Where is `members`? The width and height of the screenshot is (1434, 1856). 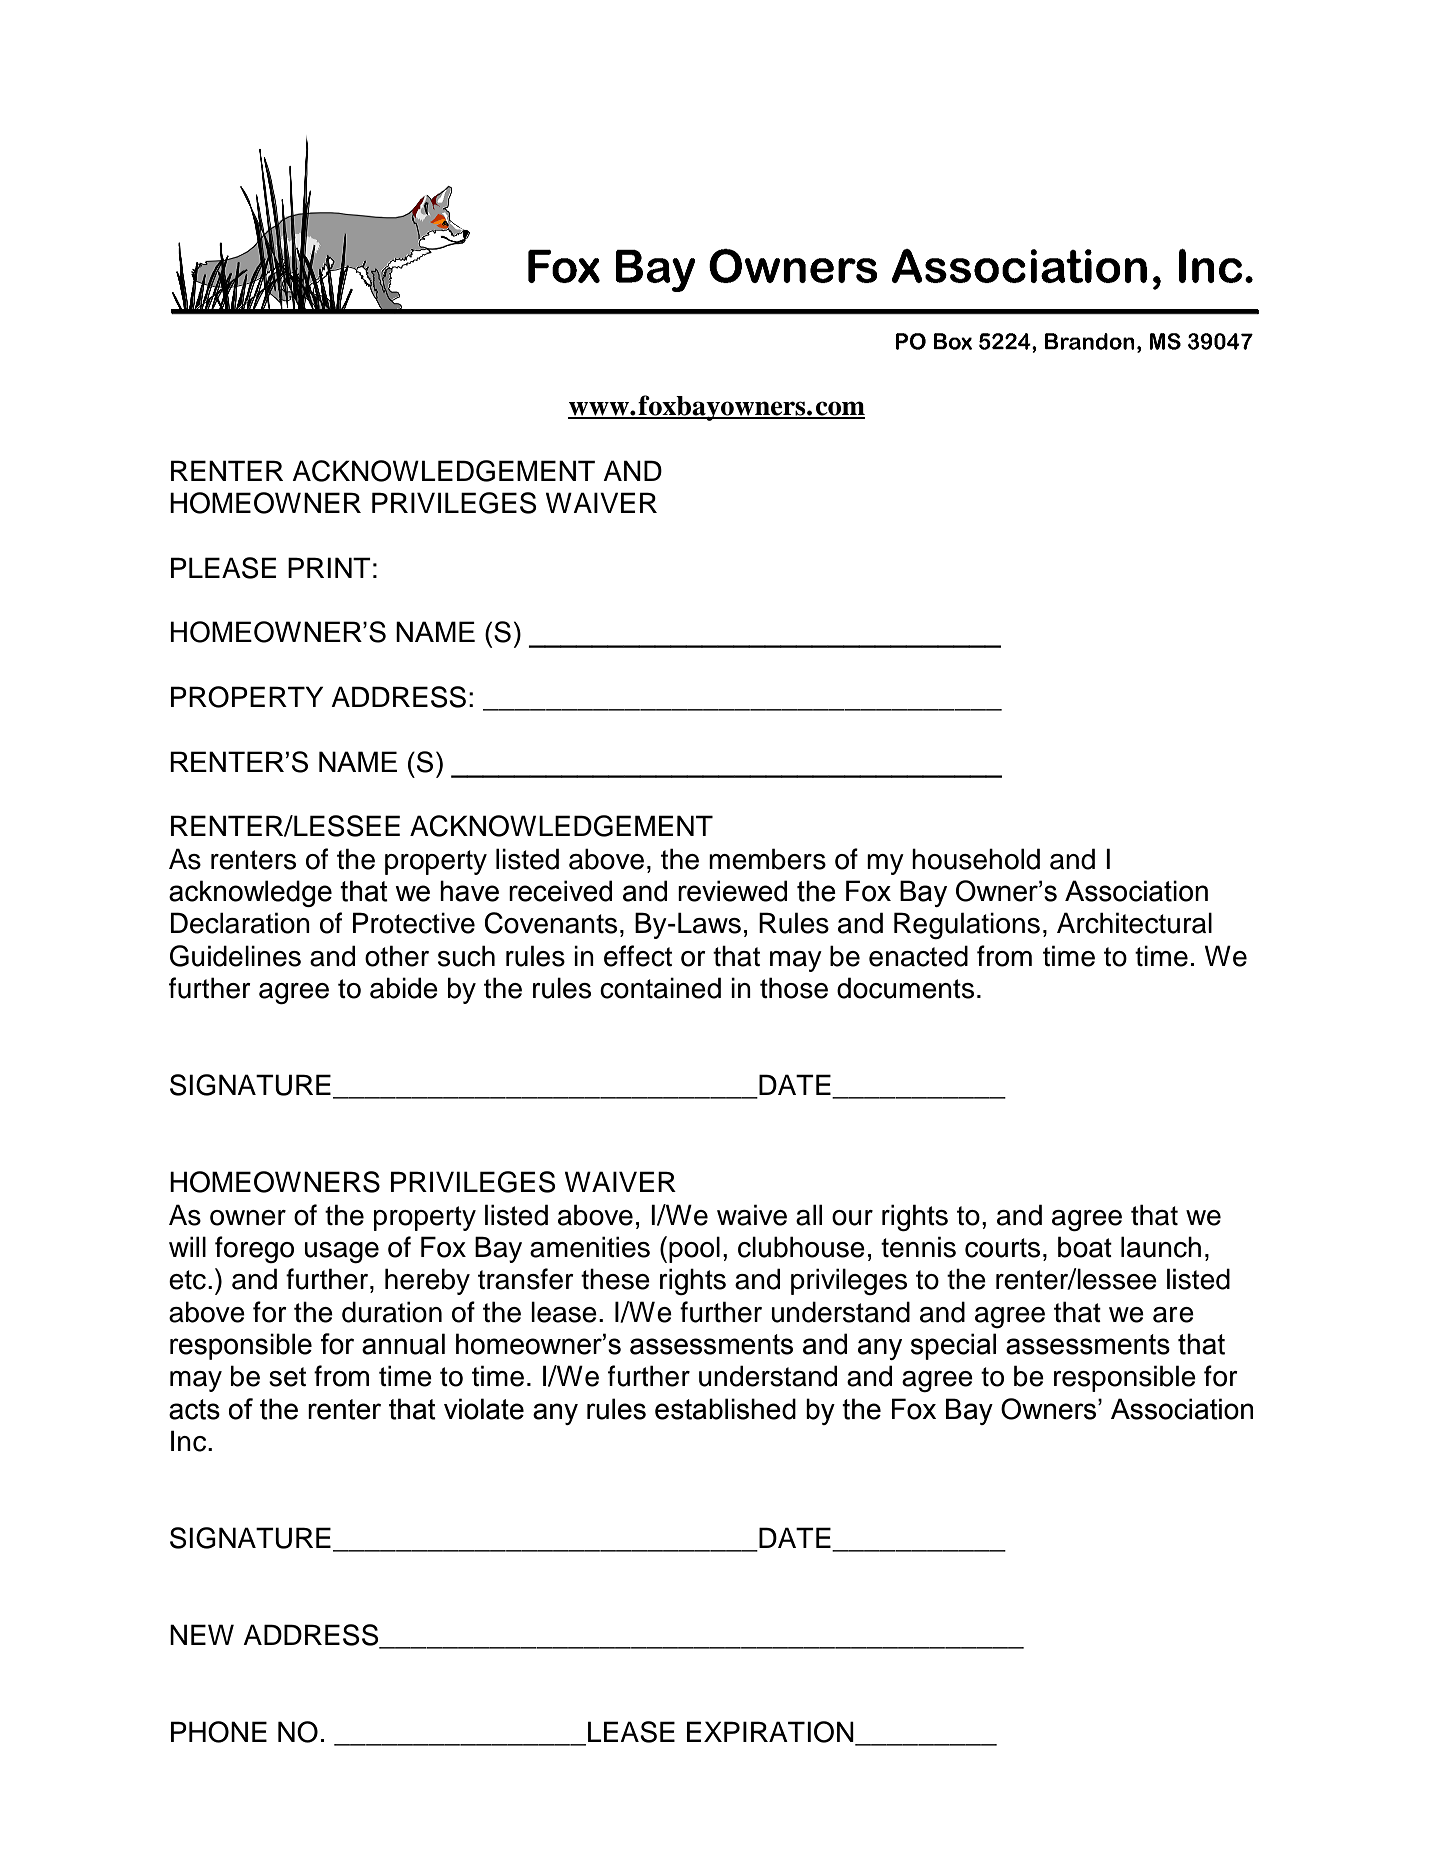
members is located at coordinates (767, 859).
